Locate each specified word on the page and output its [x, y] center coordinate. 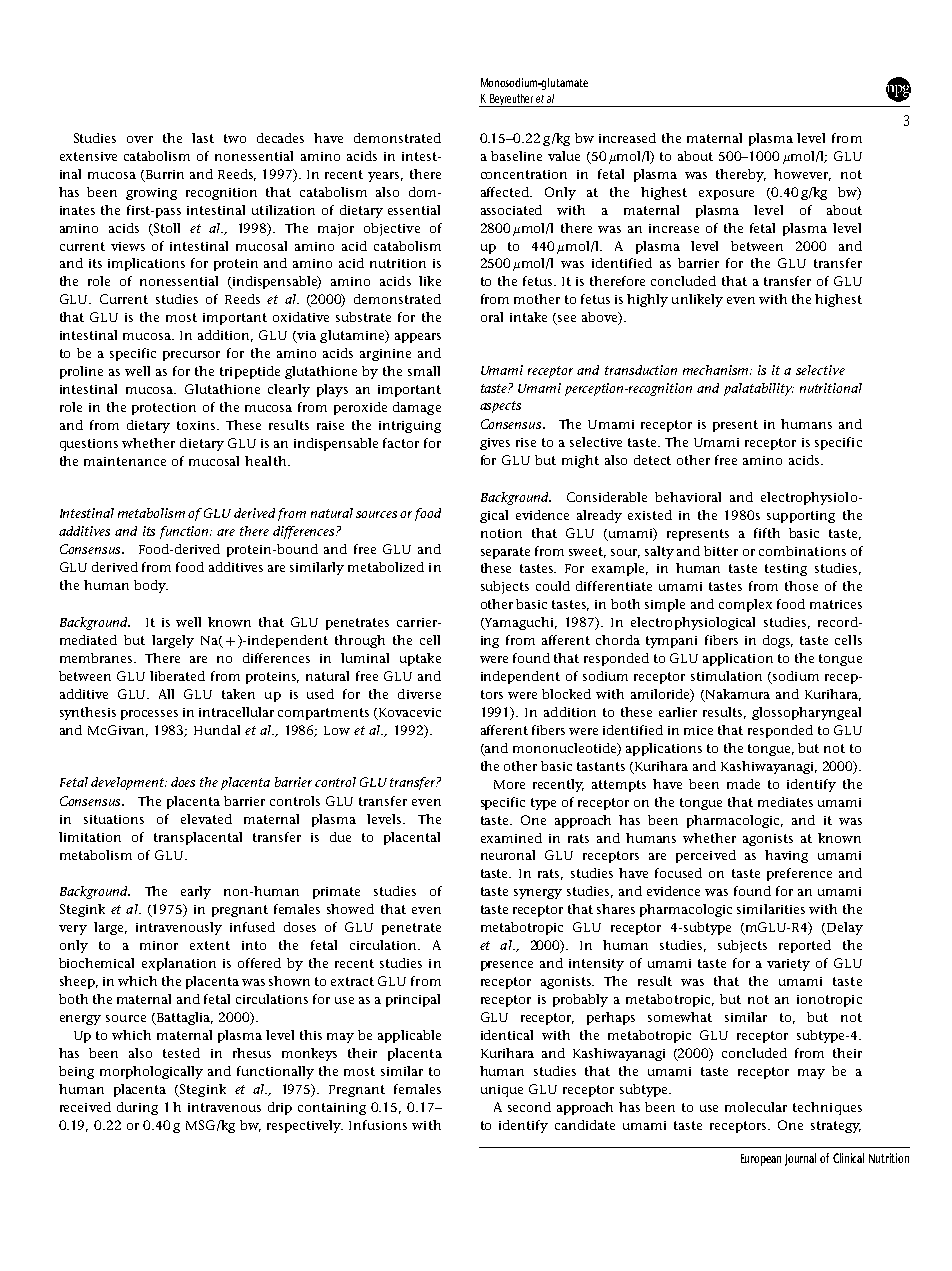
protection [164, 409]
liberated [177, 676]
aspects [500, 407]
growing [151, 194]
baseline [516, 156]
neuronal [508, 855]
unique [502, 1091]
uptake [420, 659]
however [802, 175]
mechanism [717, 370]
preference [799, 874]
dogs [778, 641]
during [137, 1108]
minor [159, 945]
